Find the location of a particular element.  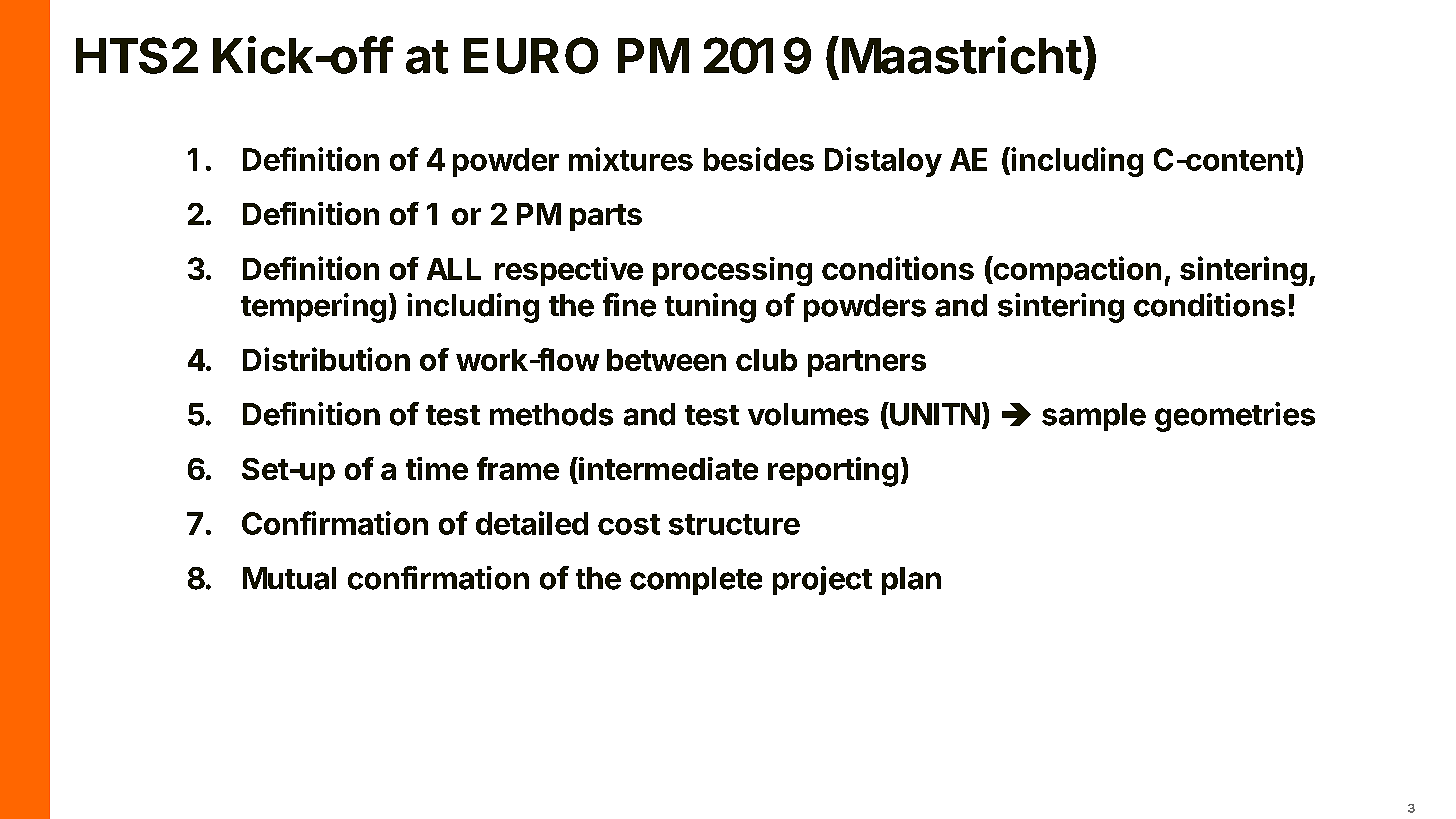

processing is located at coordinates (732, 271).
